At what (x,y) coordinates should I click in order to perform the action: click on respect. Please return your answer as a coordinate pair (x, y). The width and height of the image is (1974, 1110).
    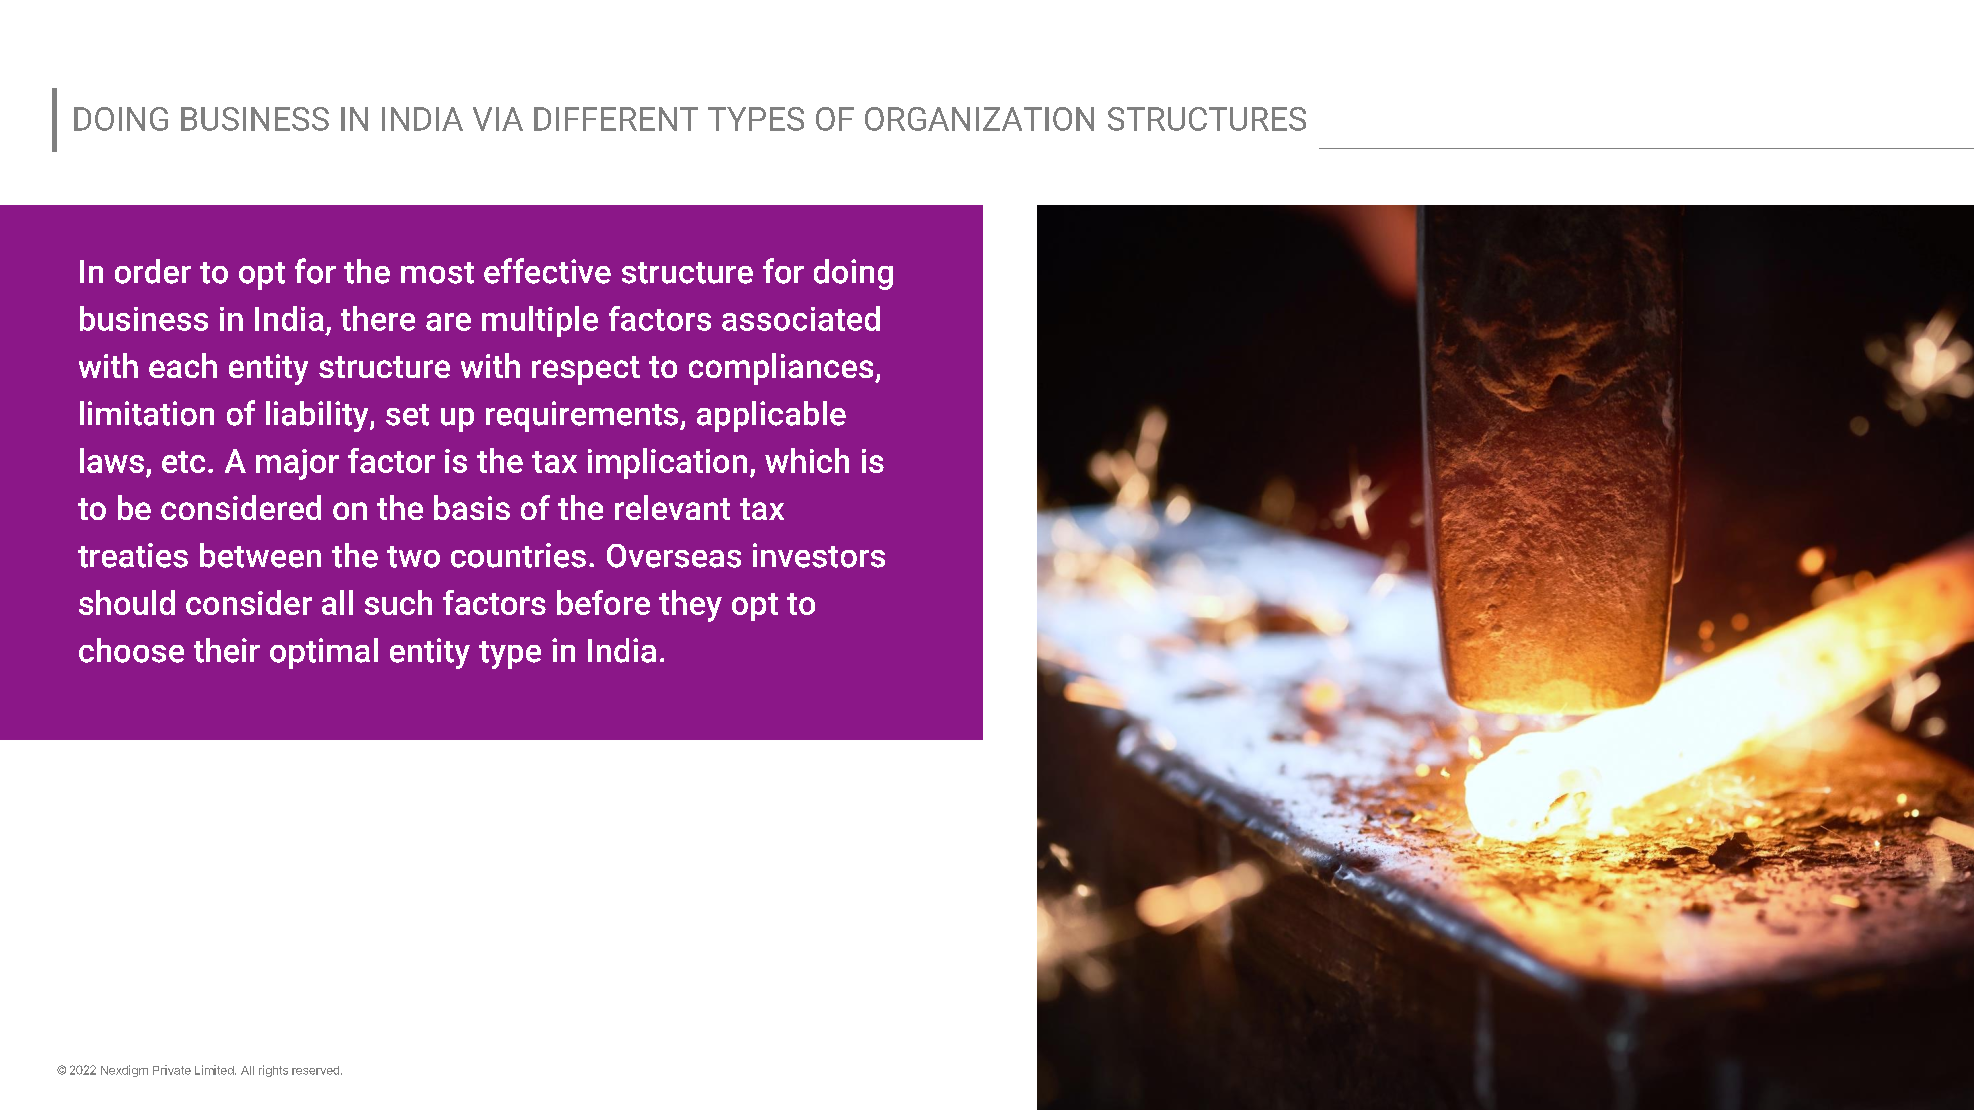
    Looking at the image, I should click on (586, 370).
